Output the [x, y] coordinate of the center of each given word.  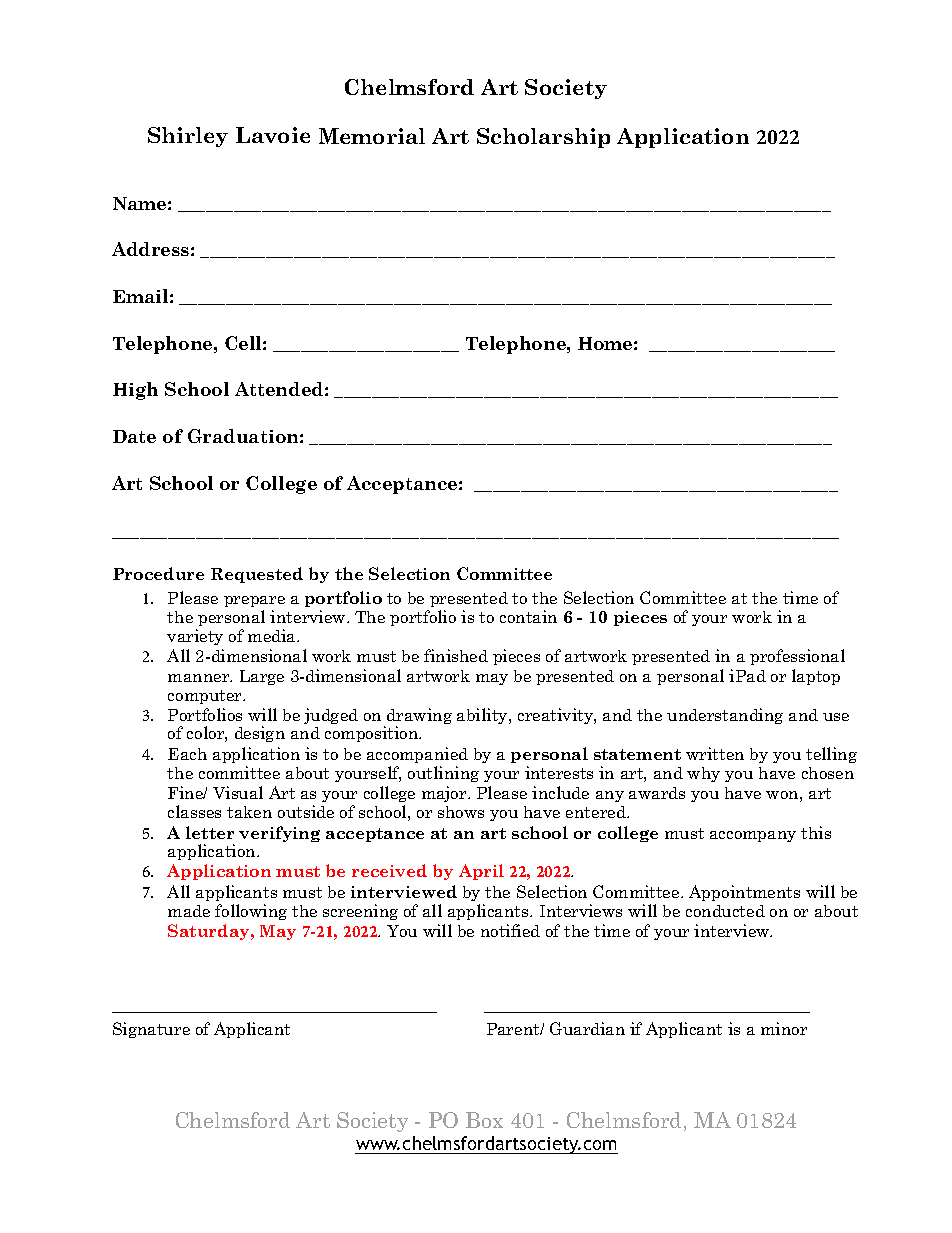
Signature [151, 1030]
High [135, 391]
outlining [443, 774]
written [715, 753]
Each [187, 754]
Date [134, 436]
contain [528, 616]
